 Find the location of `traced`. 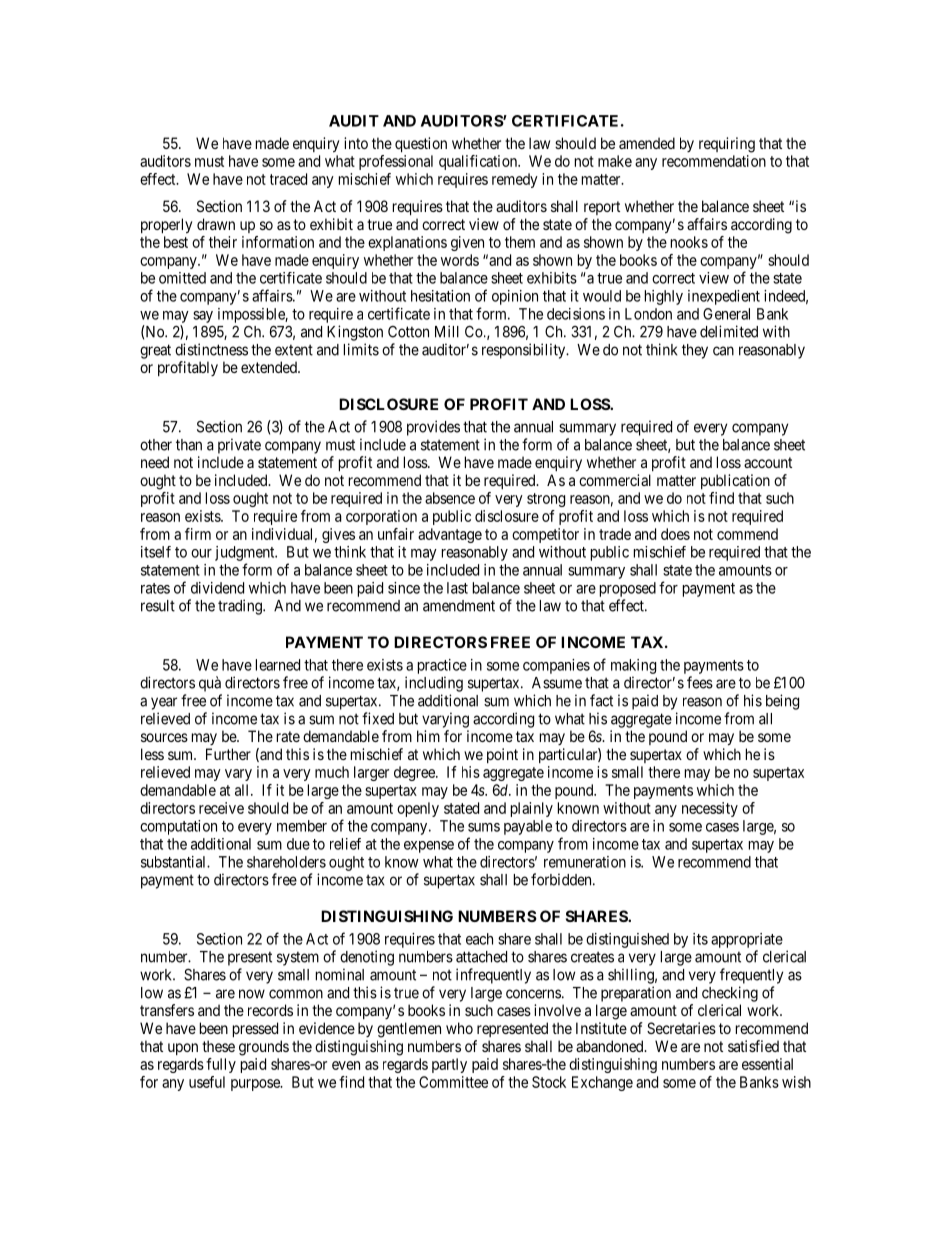

traced is located at coordinates (288, 179).
